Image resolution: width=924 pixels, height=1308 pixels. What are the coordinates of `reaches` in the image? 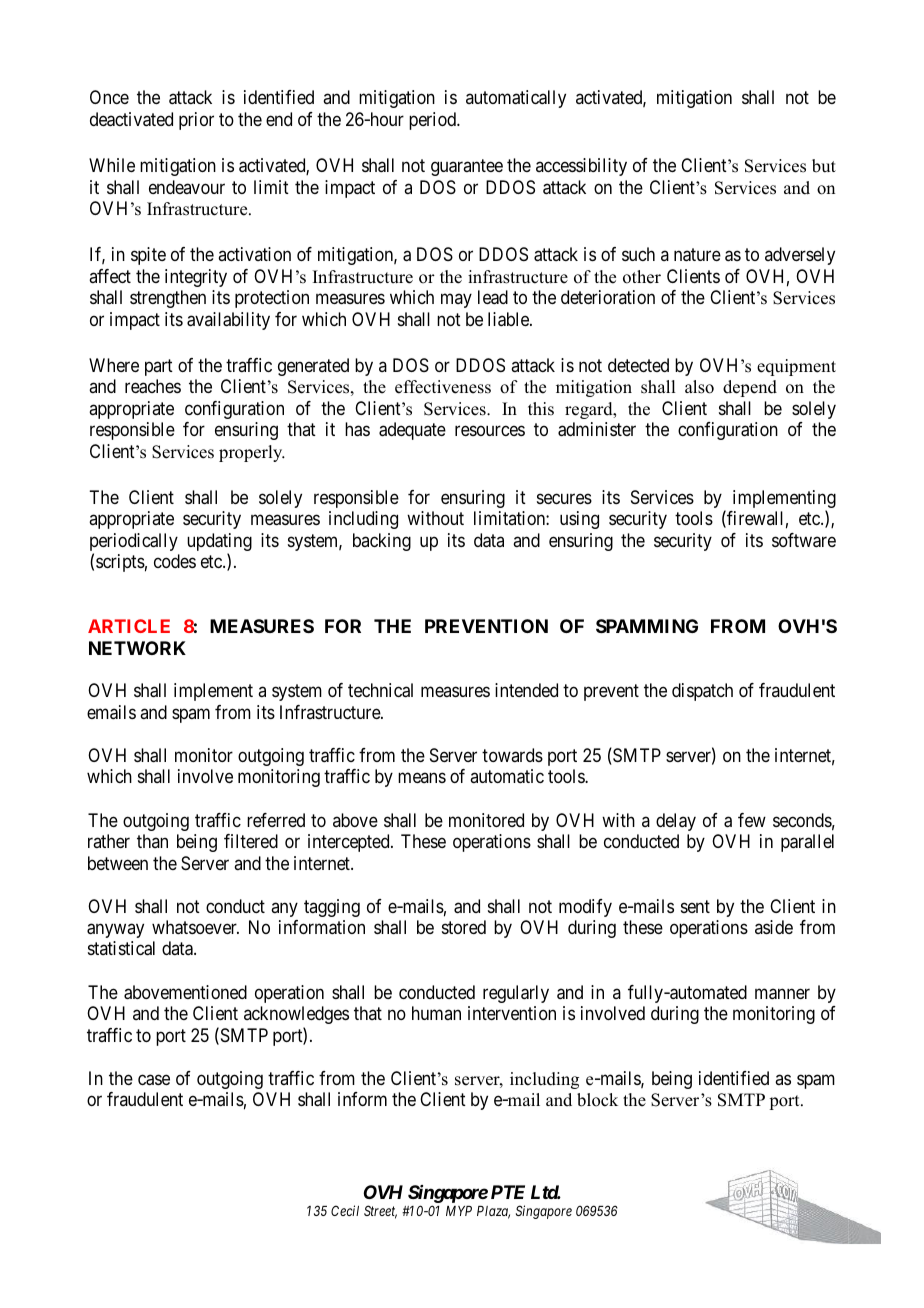 It's located at (153, 386).
